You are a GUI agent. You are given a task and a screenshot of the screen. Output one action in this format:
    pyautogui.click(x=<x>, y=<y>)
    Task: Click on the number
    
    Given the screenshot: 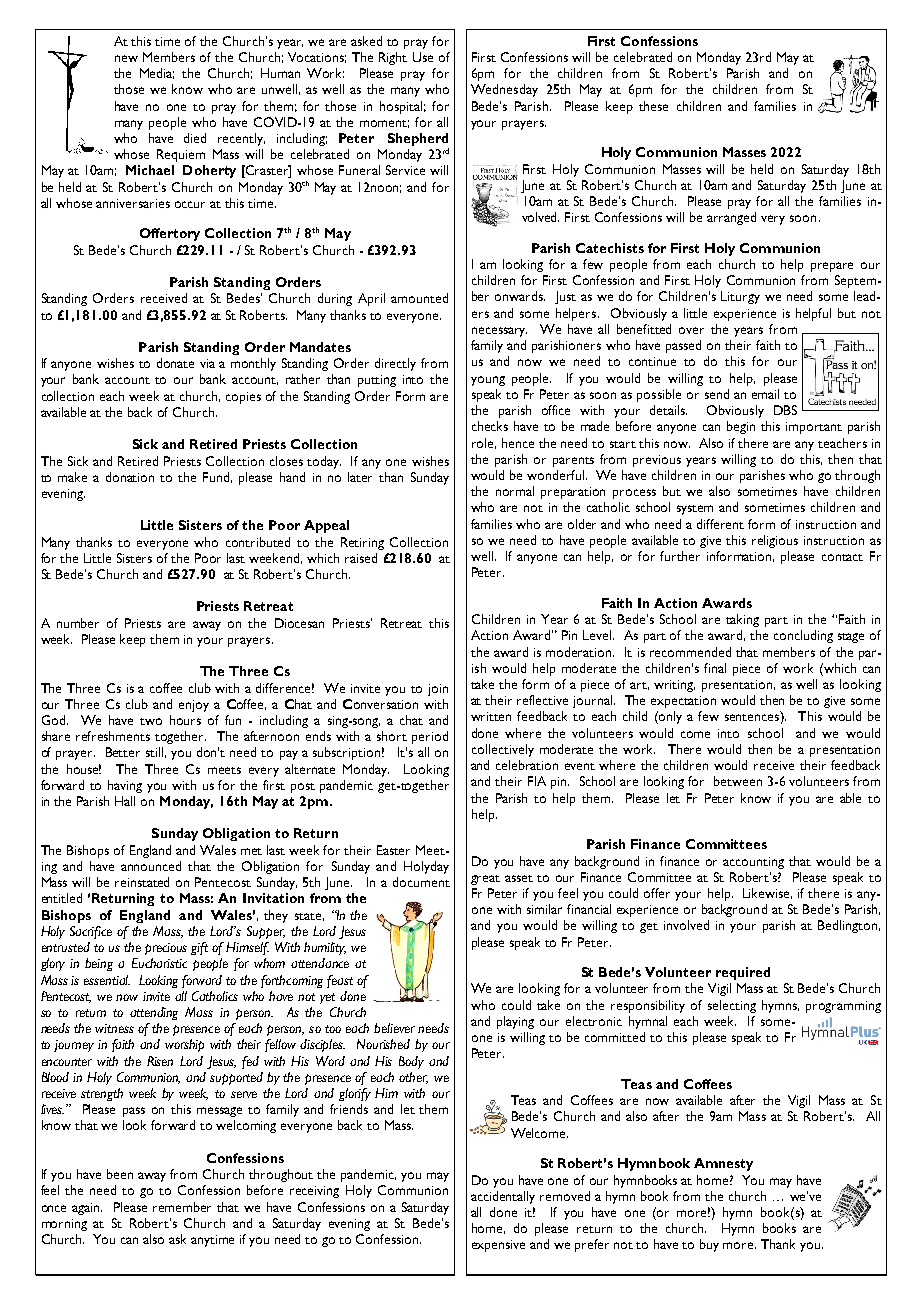 What is the action you would take?
    pyautogui.click(x=78, y=623)
